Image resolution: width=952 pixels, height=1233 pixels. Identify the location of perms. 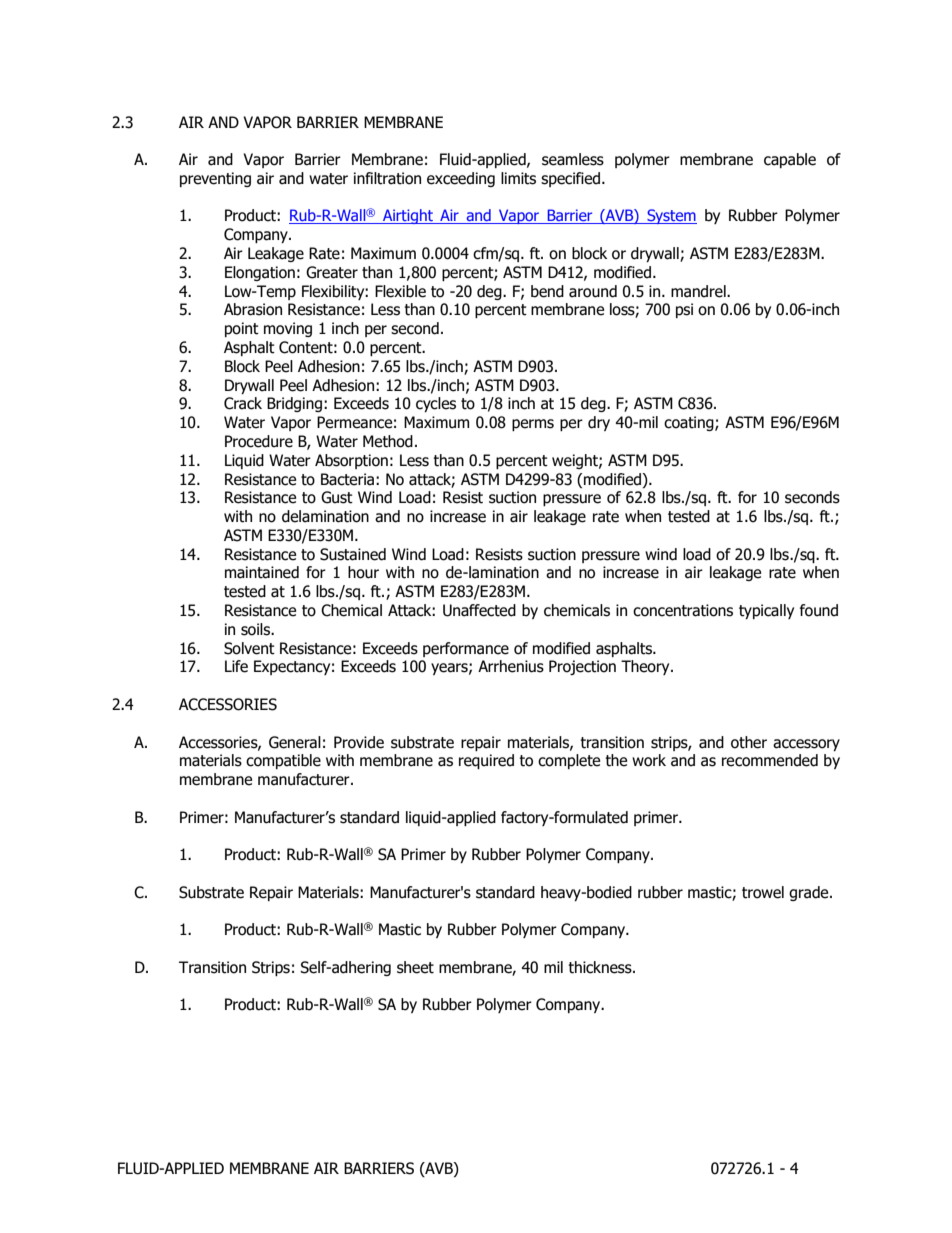
(533, 425).
